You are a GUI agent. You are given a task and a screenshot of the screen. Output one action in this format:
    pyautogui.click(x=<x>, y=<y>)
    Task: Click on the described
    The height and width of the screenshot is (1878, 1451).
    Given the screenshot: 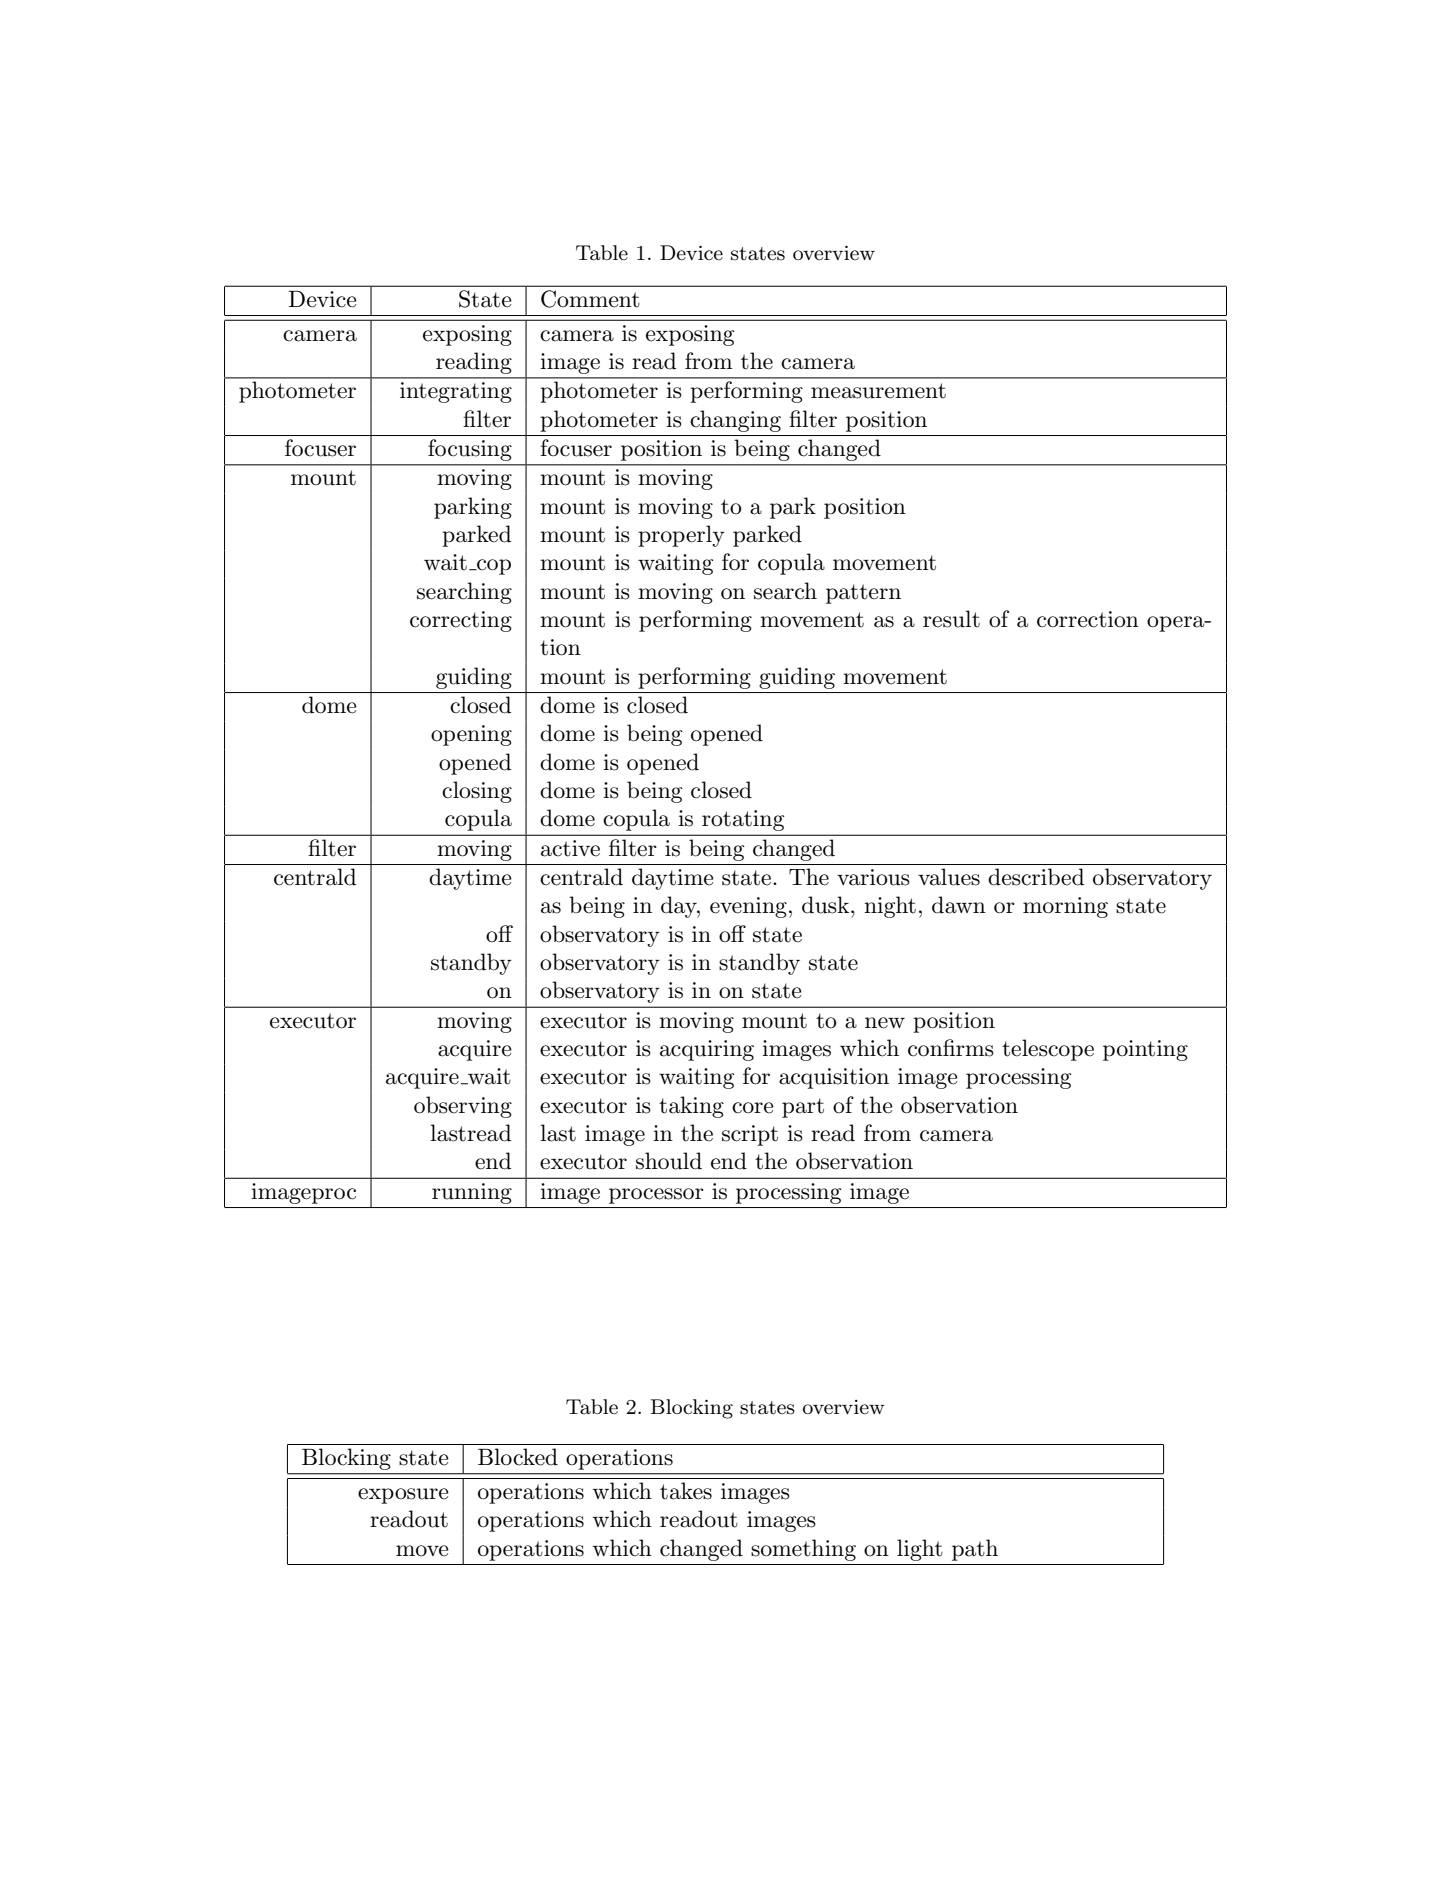 What is the action you would take?
    pyautogui.click(x=1036, y=877)
